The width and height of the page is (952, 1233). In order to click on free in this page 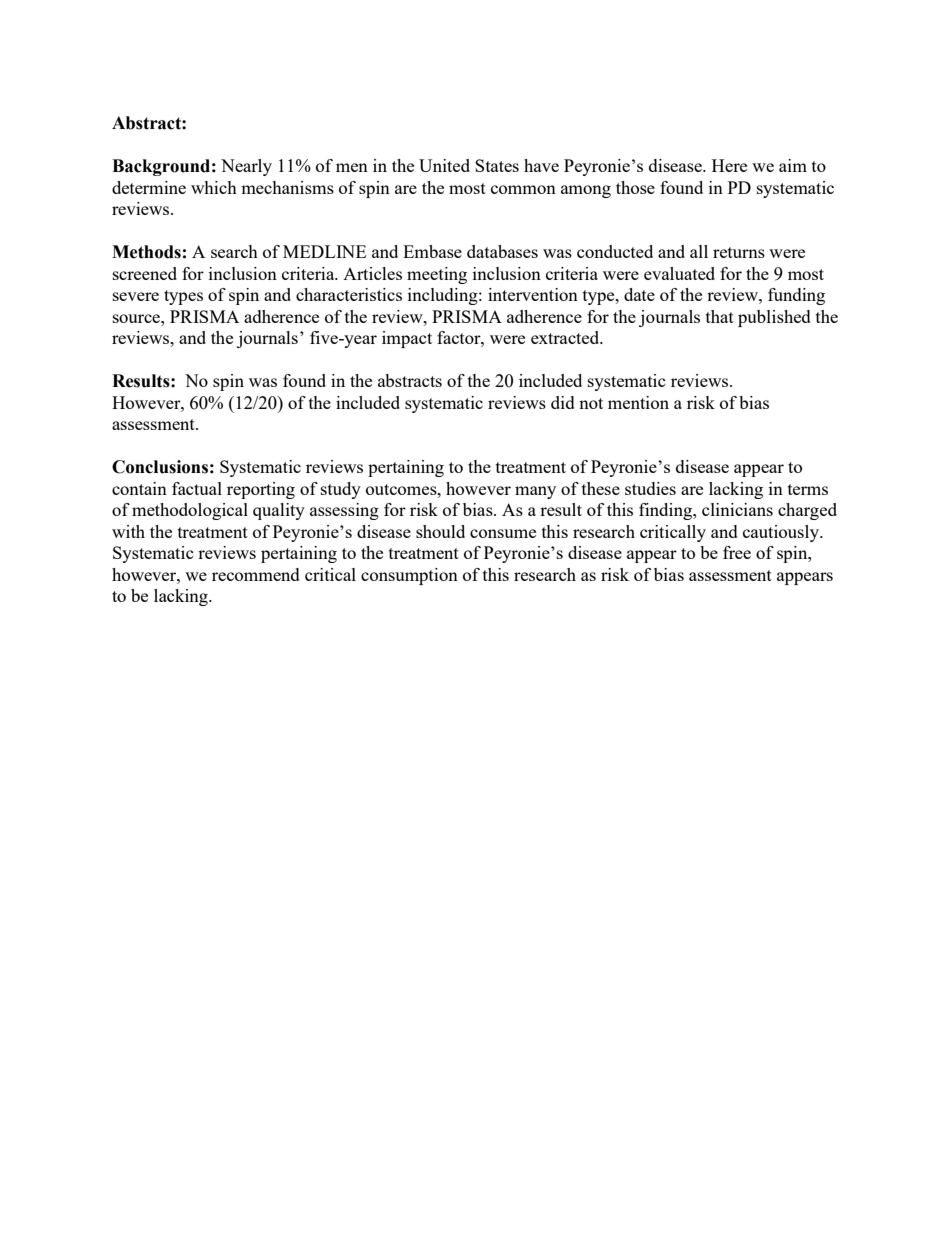, I will do `click(737, 552)`.
